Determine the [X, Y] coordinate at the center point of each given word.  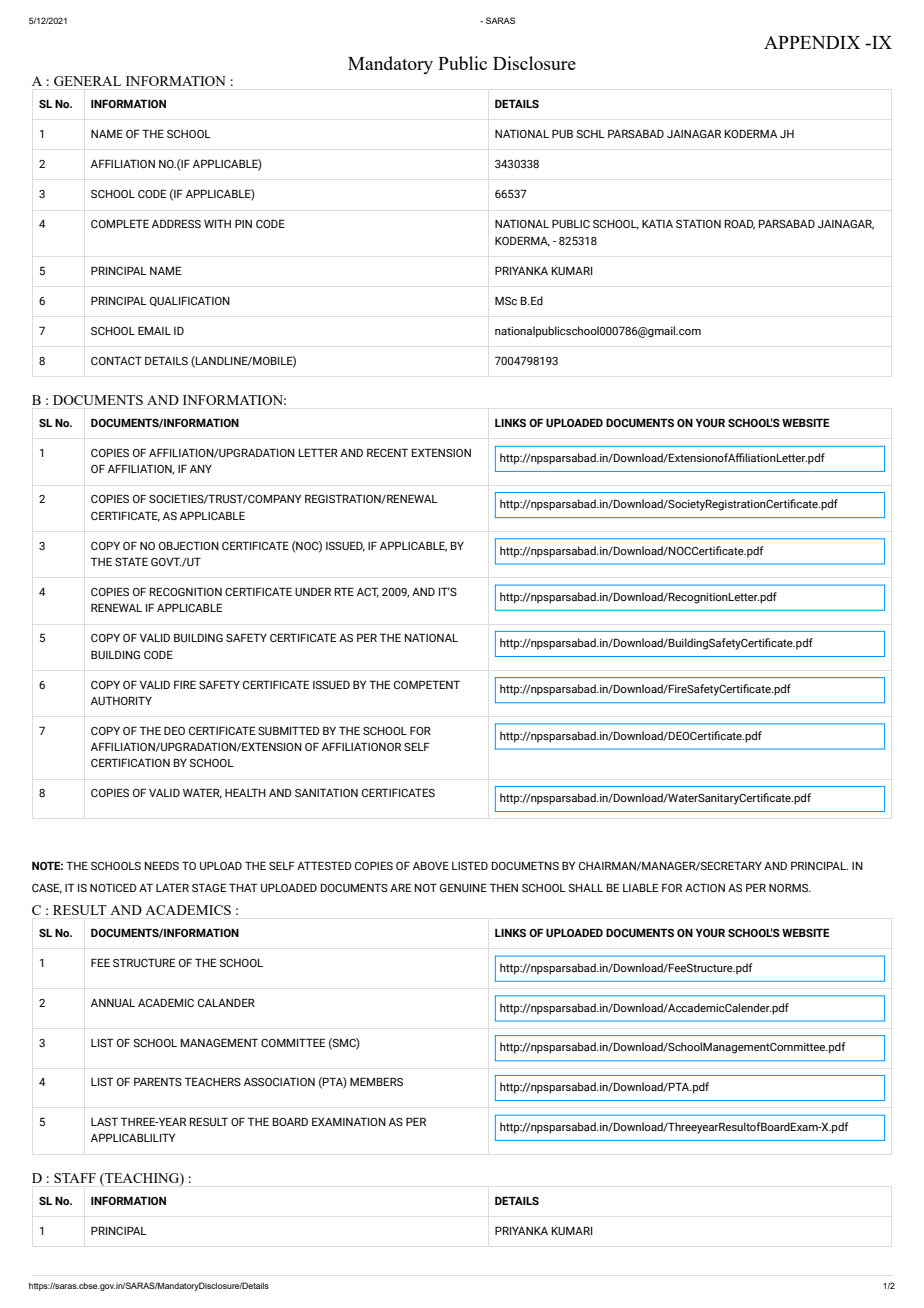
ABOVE [431, 865]
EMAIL [154, 330]
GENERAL [87, 81]
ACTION [705, 887]
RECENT [387, 452]
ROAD [740, 224]
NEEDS [162, 865]
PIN [243, 223]
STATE [131, 561]
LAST [104, 1121]
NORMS [789, 887]
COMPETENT [427, 684]
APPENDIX [812, 42]
